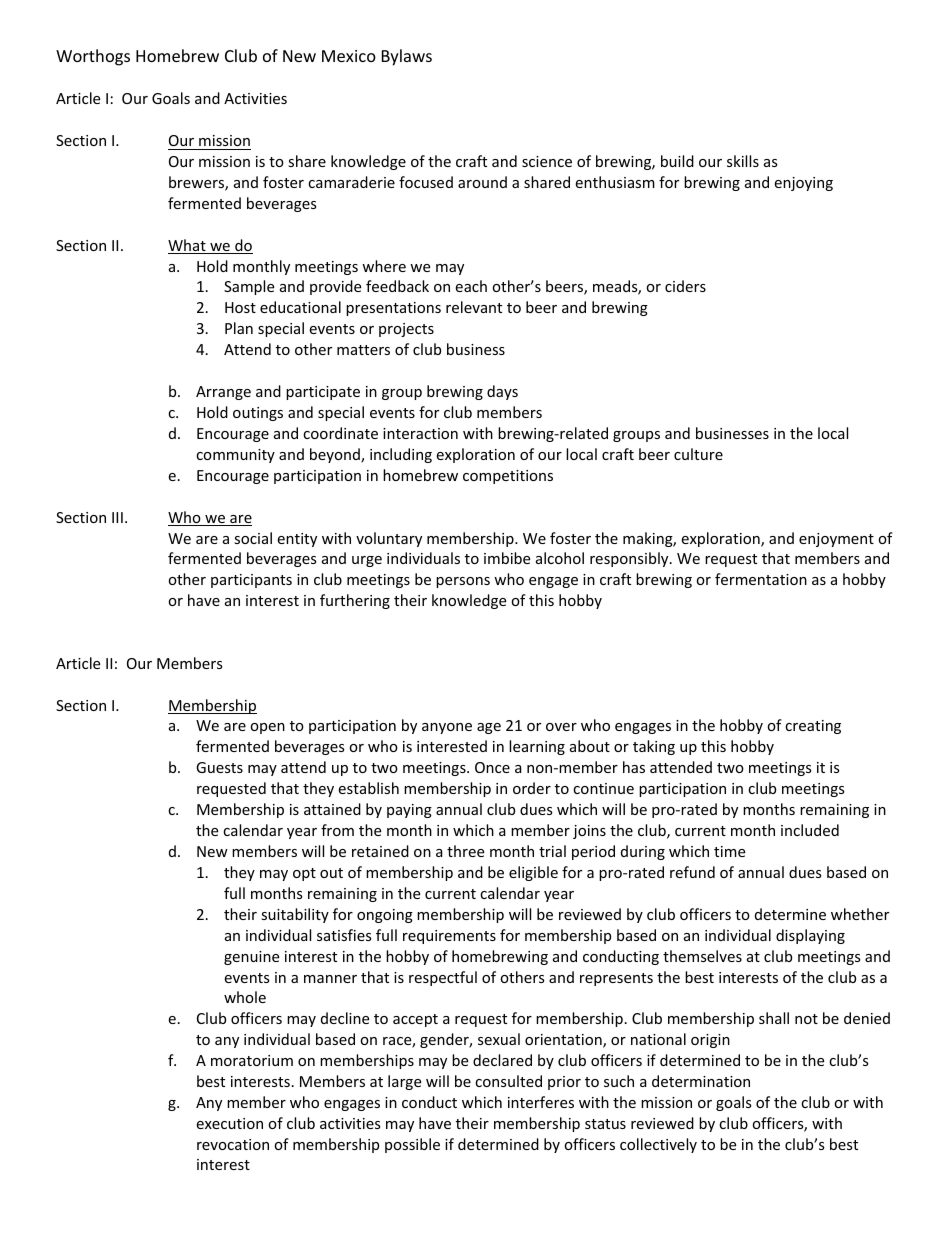 Image resolution: width=952 pixels, height=1233 pixels. I want to click on community, so click(235, 456).
